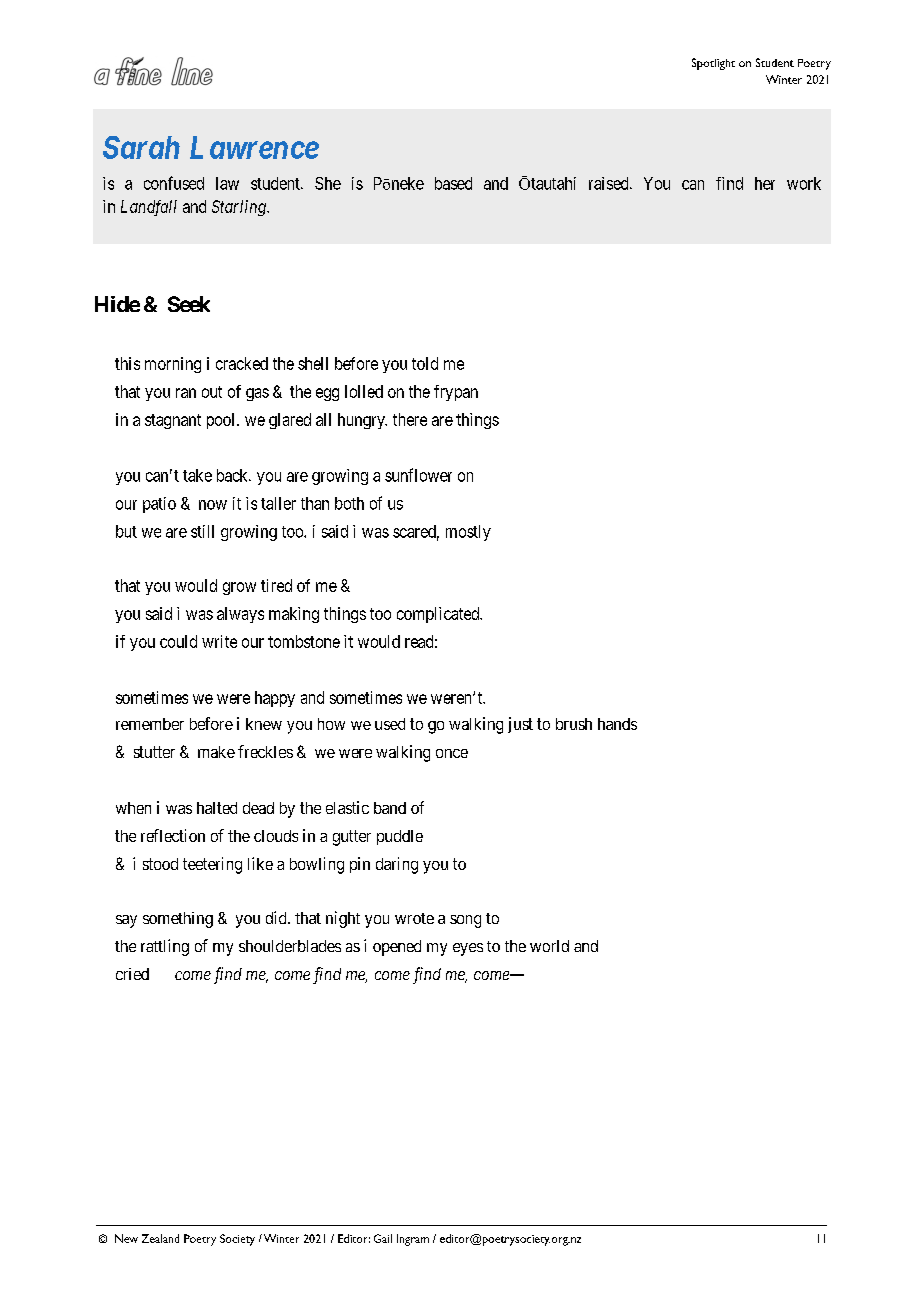 The height and width of the screenshot is (1308, 924). Describe the element at coordinates (713, 64) in the screenshot. I see `Spotlight` at that location.
